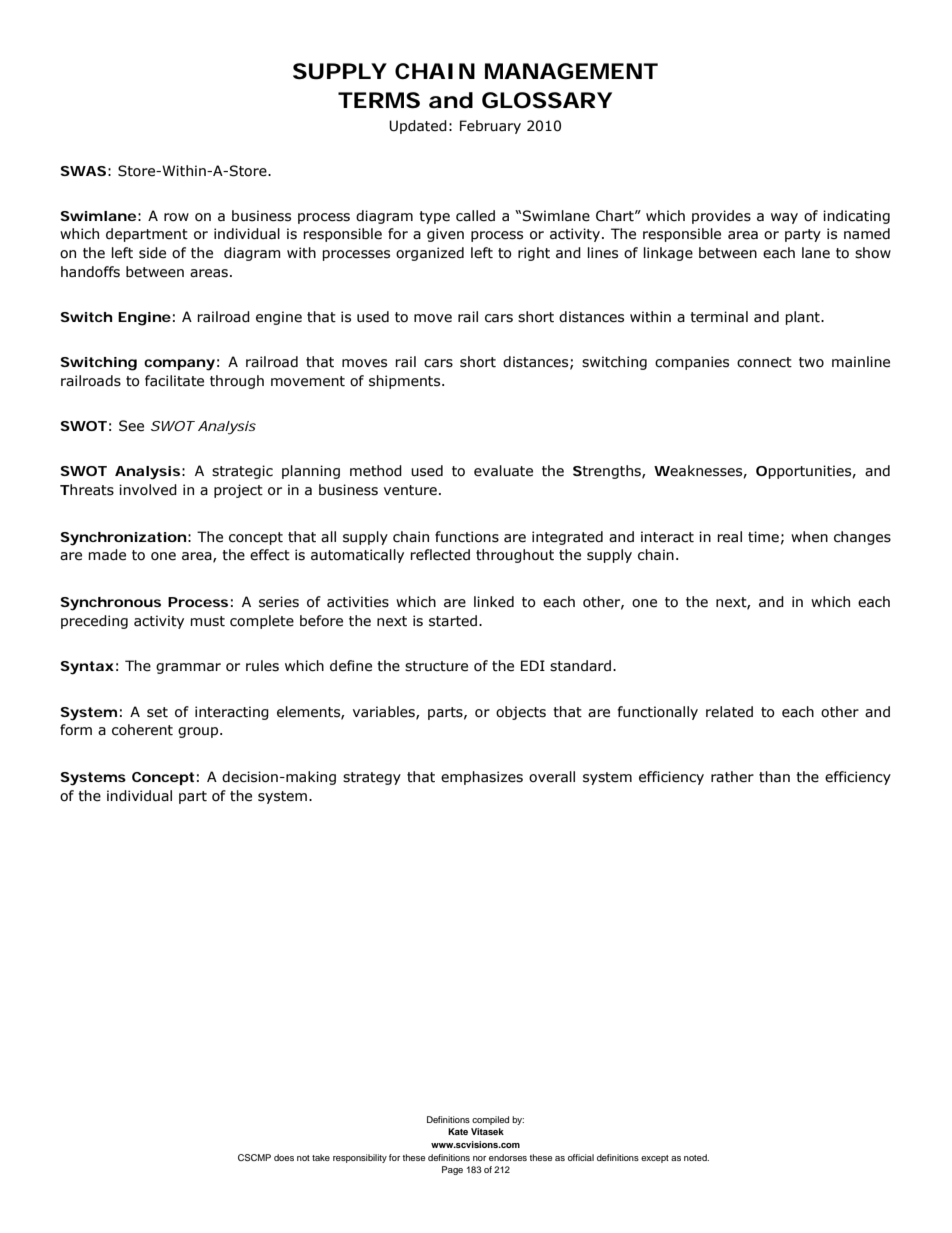  I want to click on row, so click(176, 217).
